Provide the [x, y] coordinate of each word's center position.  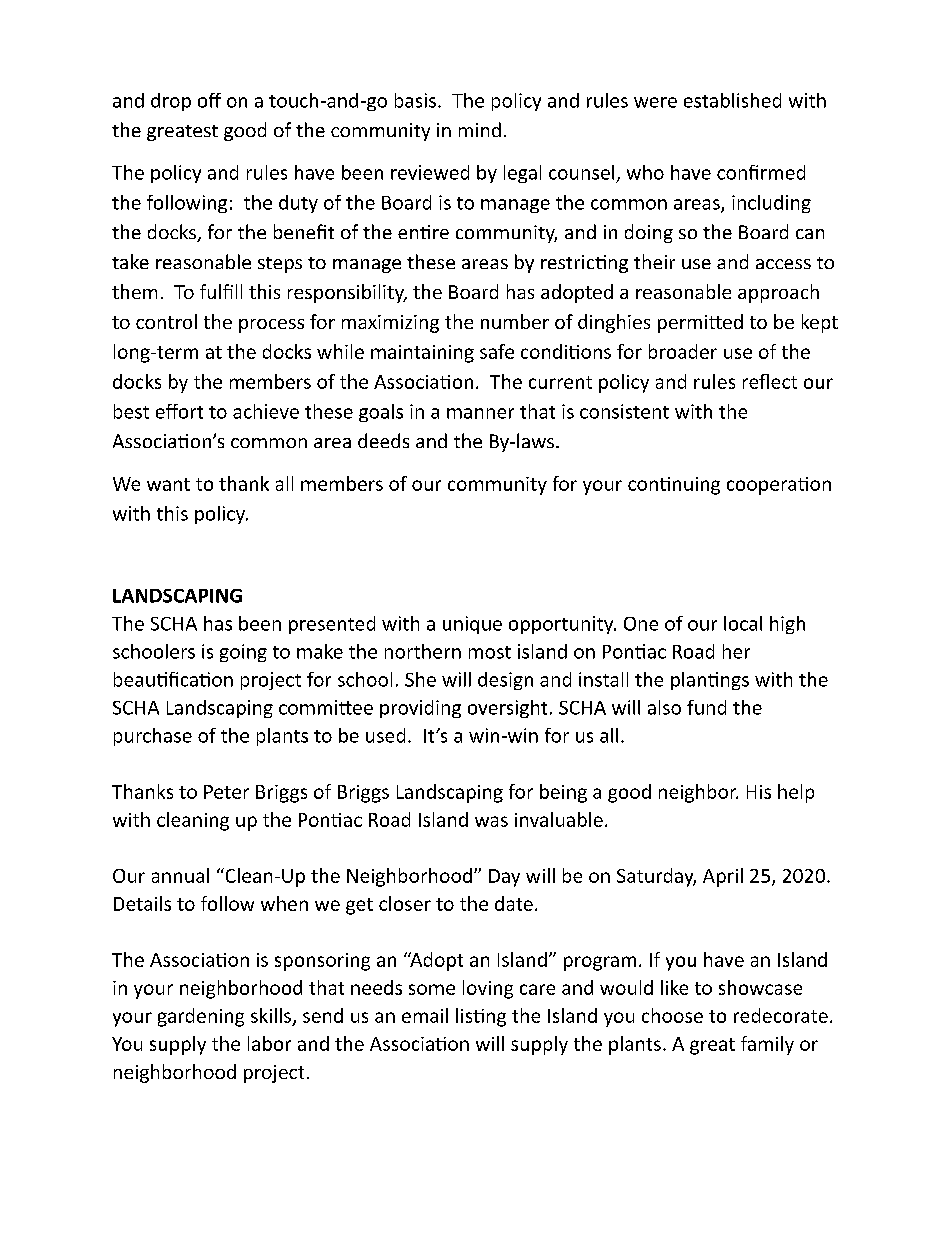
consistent [624, 411]
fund [706, 707]
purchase [153, 737]
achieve [266, 411]
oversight [507, 709]
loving [488, 989]
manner [480, 413]
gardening [201, 1017]
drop [171, 102]
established [732, 100]
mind [480, 129]
